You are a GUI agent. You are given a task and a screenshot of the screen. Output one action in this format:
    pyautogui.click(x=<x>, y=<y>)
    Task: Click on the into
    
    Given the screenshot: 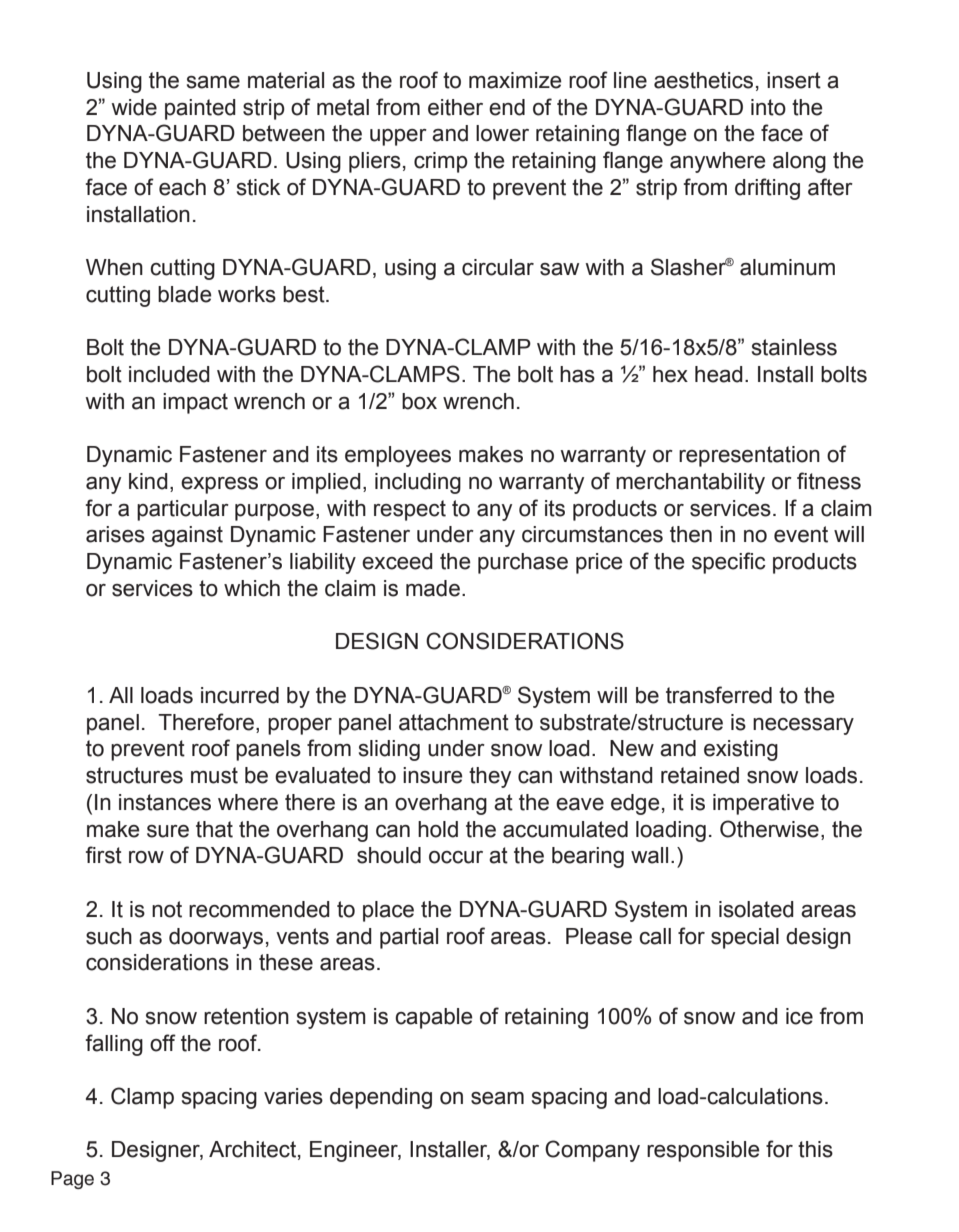 What is the action you would take?
    pyautogui.click(x=768, y=107)
